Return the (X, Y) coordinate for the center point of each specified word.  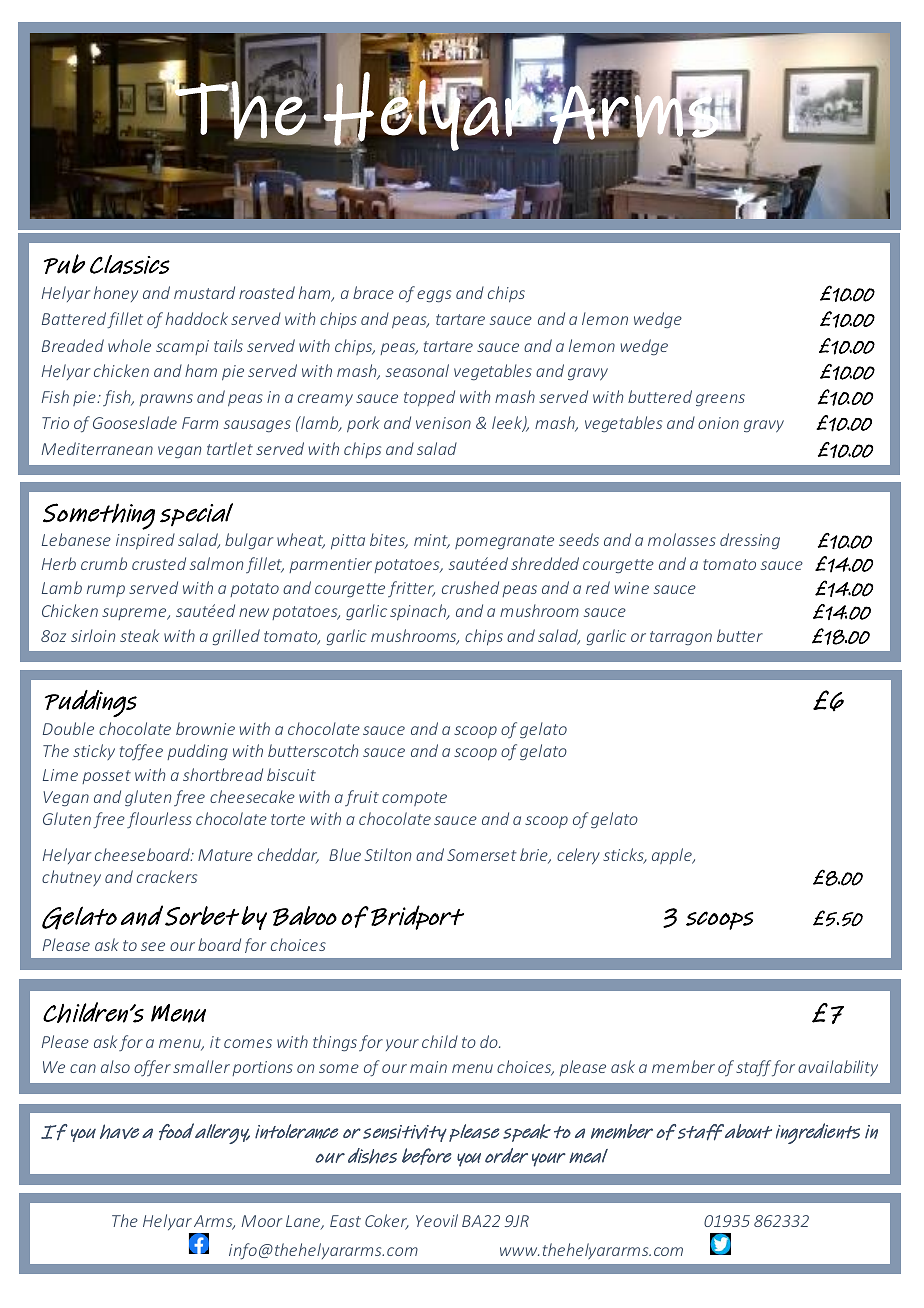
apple (673, 856)
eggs (434, 296)
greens (720, 400)
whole (129, 345)
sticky (94, 752)
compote (414, 799)
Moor (262, 1221)
